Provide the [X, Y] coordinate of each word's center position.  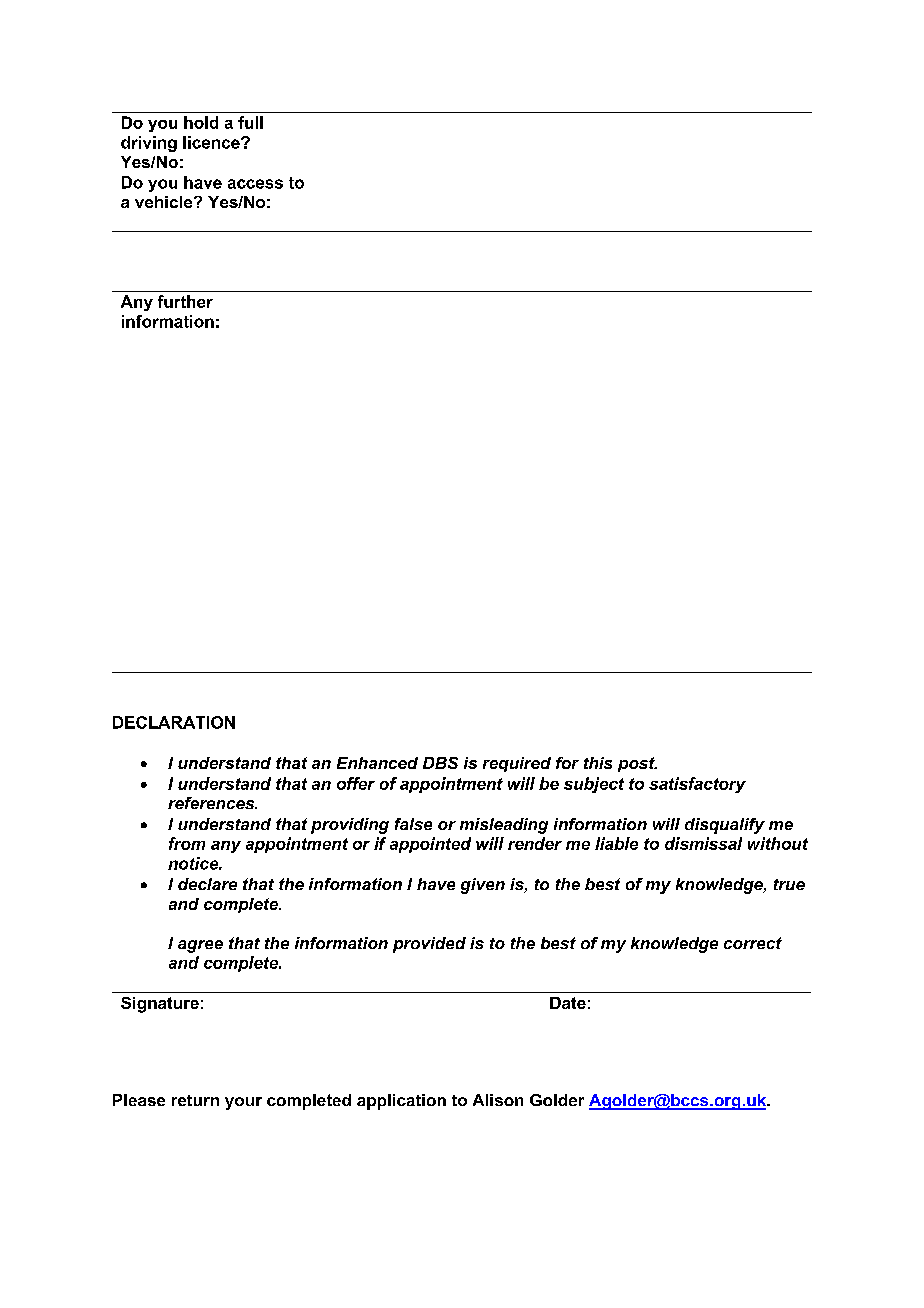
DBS [440, 763]
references [212, 803]
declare [207, 884]
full [250, 122]
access [255, 184]
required [517, 764]
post [637, 764]
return [195, 1100]
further [185, 301]
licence [212, 142]
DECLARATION [174, 722]
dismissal [703, 843]
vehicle [165, 202]
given [483, 886]
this [598, 763]
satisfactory [697, 785]
